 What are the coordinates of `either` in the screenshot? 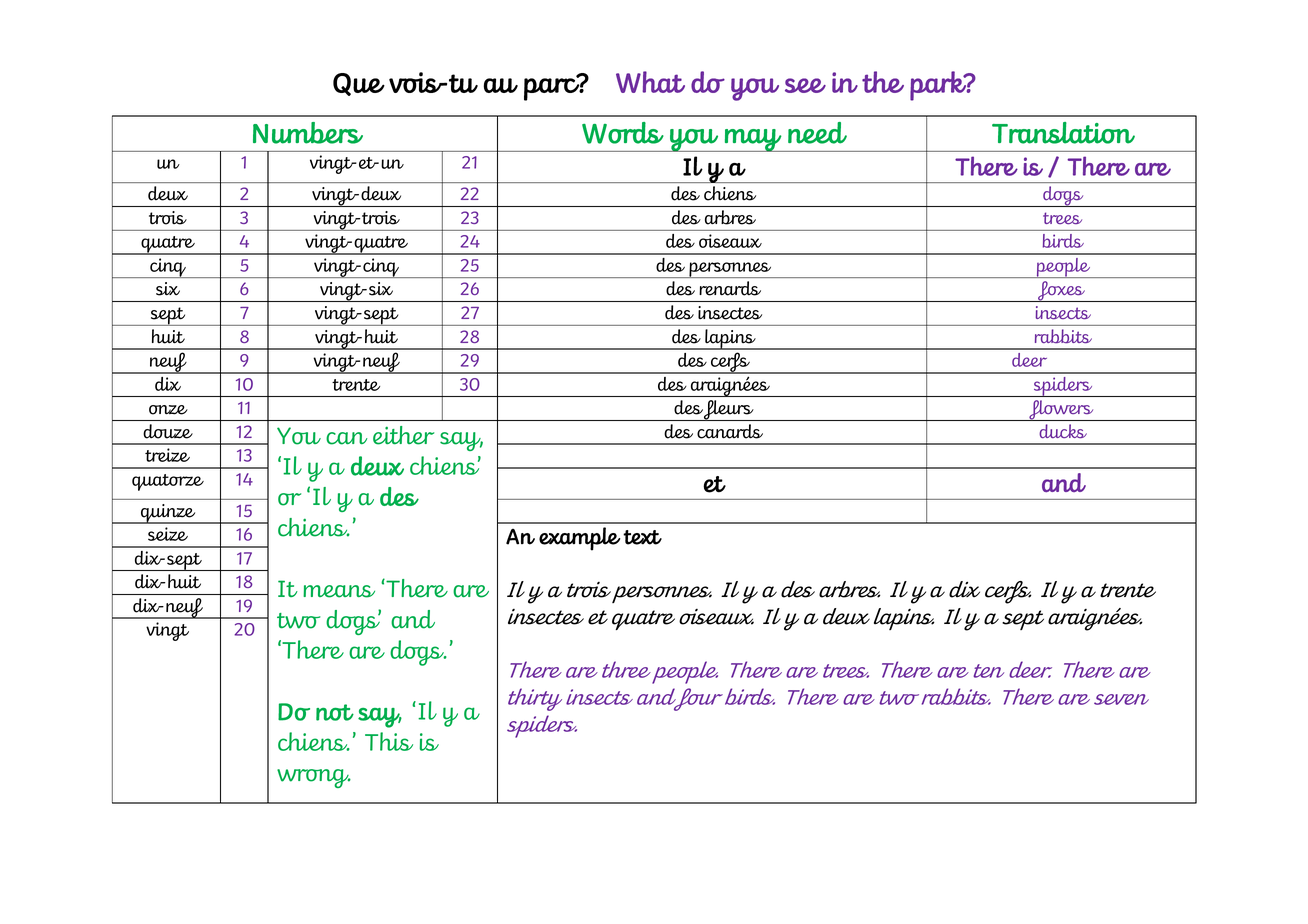 It's located at (403, 435).
